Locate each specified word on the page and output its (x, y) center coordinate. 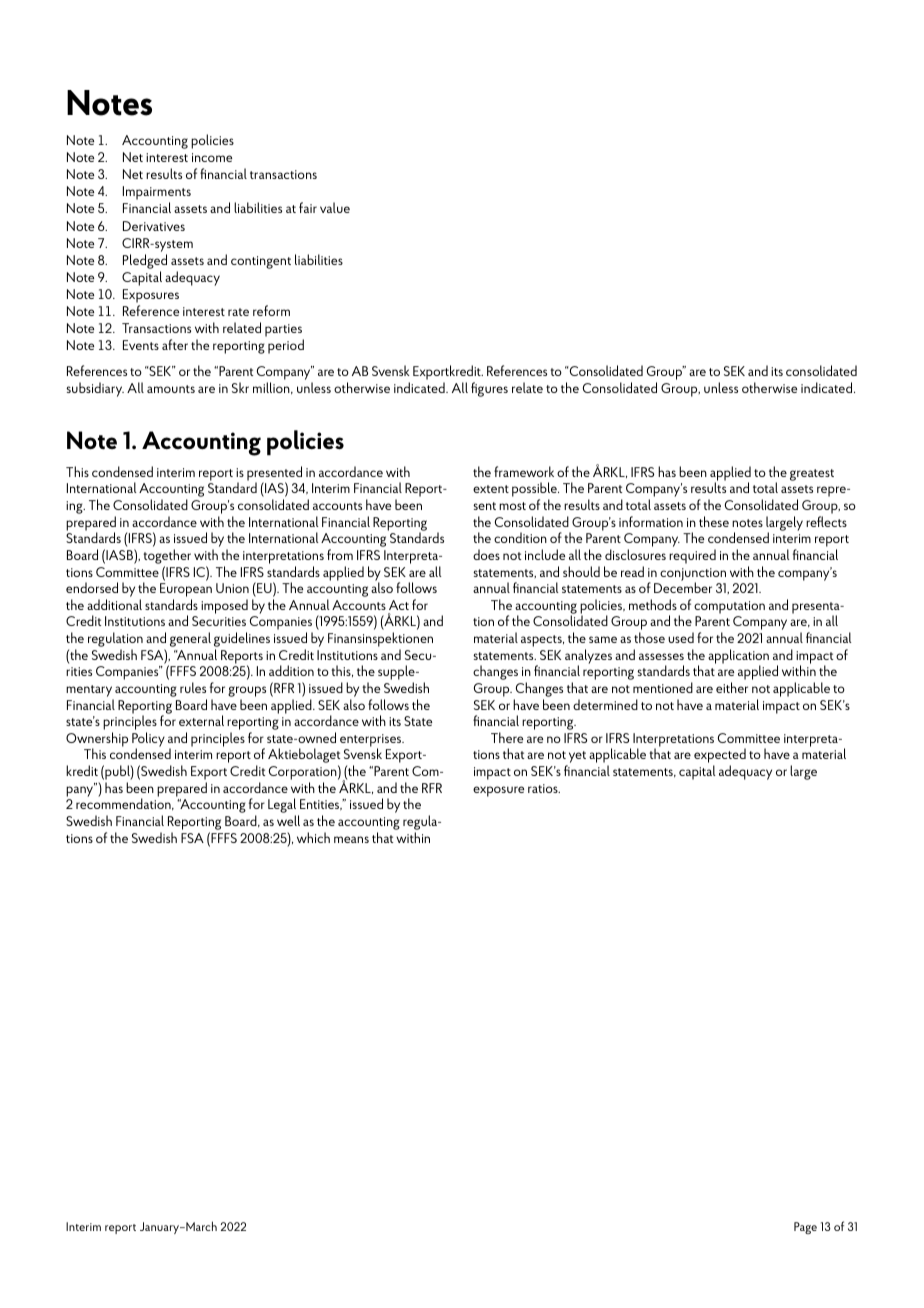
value (335, 207)
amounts (171, 389)
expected (720, 757)
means (351, 839)
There (507, 737)
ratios (544, 788)
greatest (812, 475)
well (288, 820)
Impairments (157, 194)
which (313, 837)
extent (491, 489)
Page (805, 1228)
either (732, 687)
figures (489, 389)
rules (193, 687)
